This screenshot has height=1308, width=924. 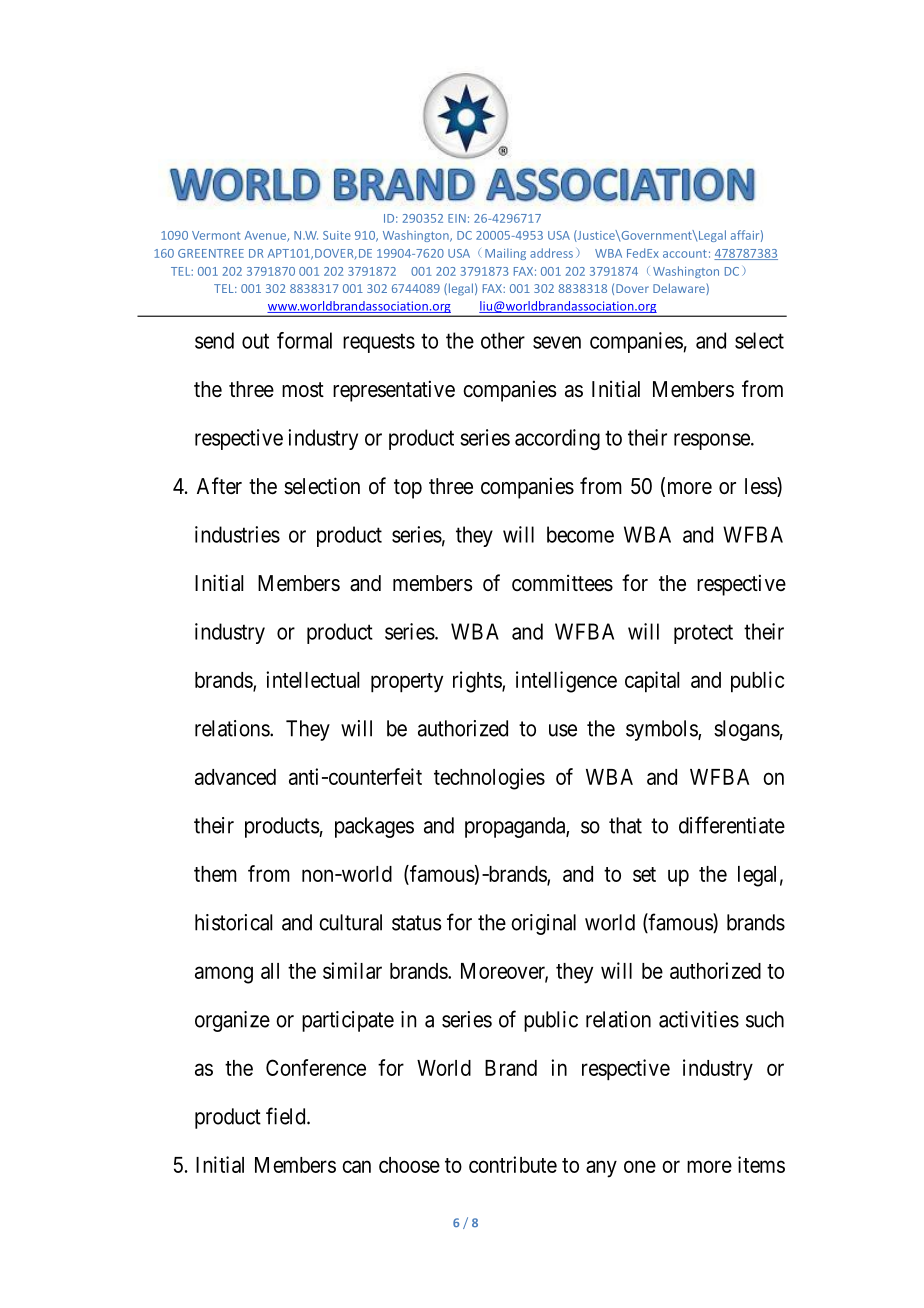 What do you see at coordinates (287, 1116) in the screenshot?
I see `field` at bounding box center [287, 1116].
